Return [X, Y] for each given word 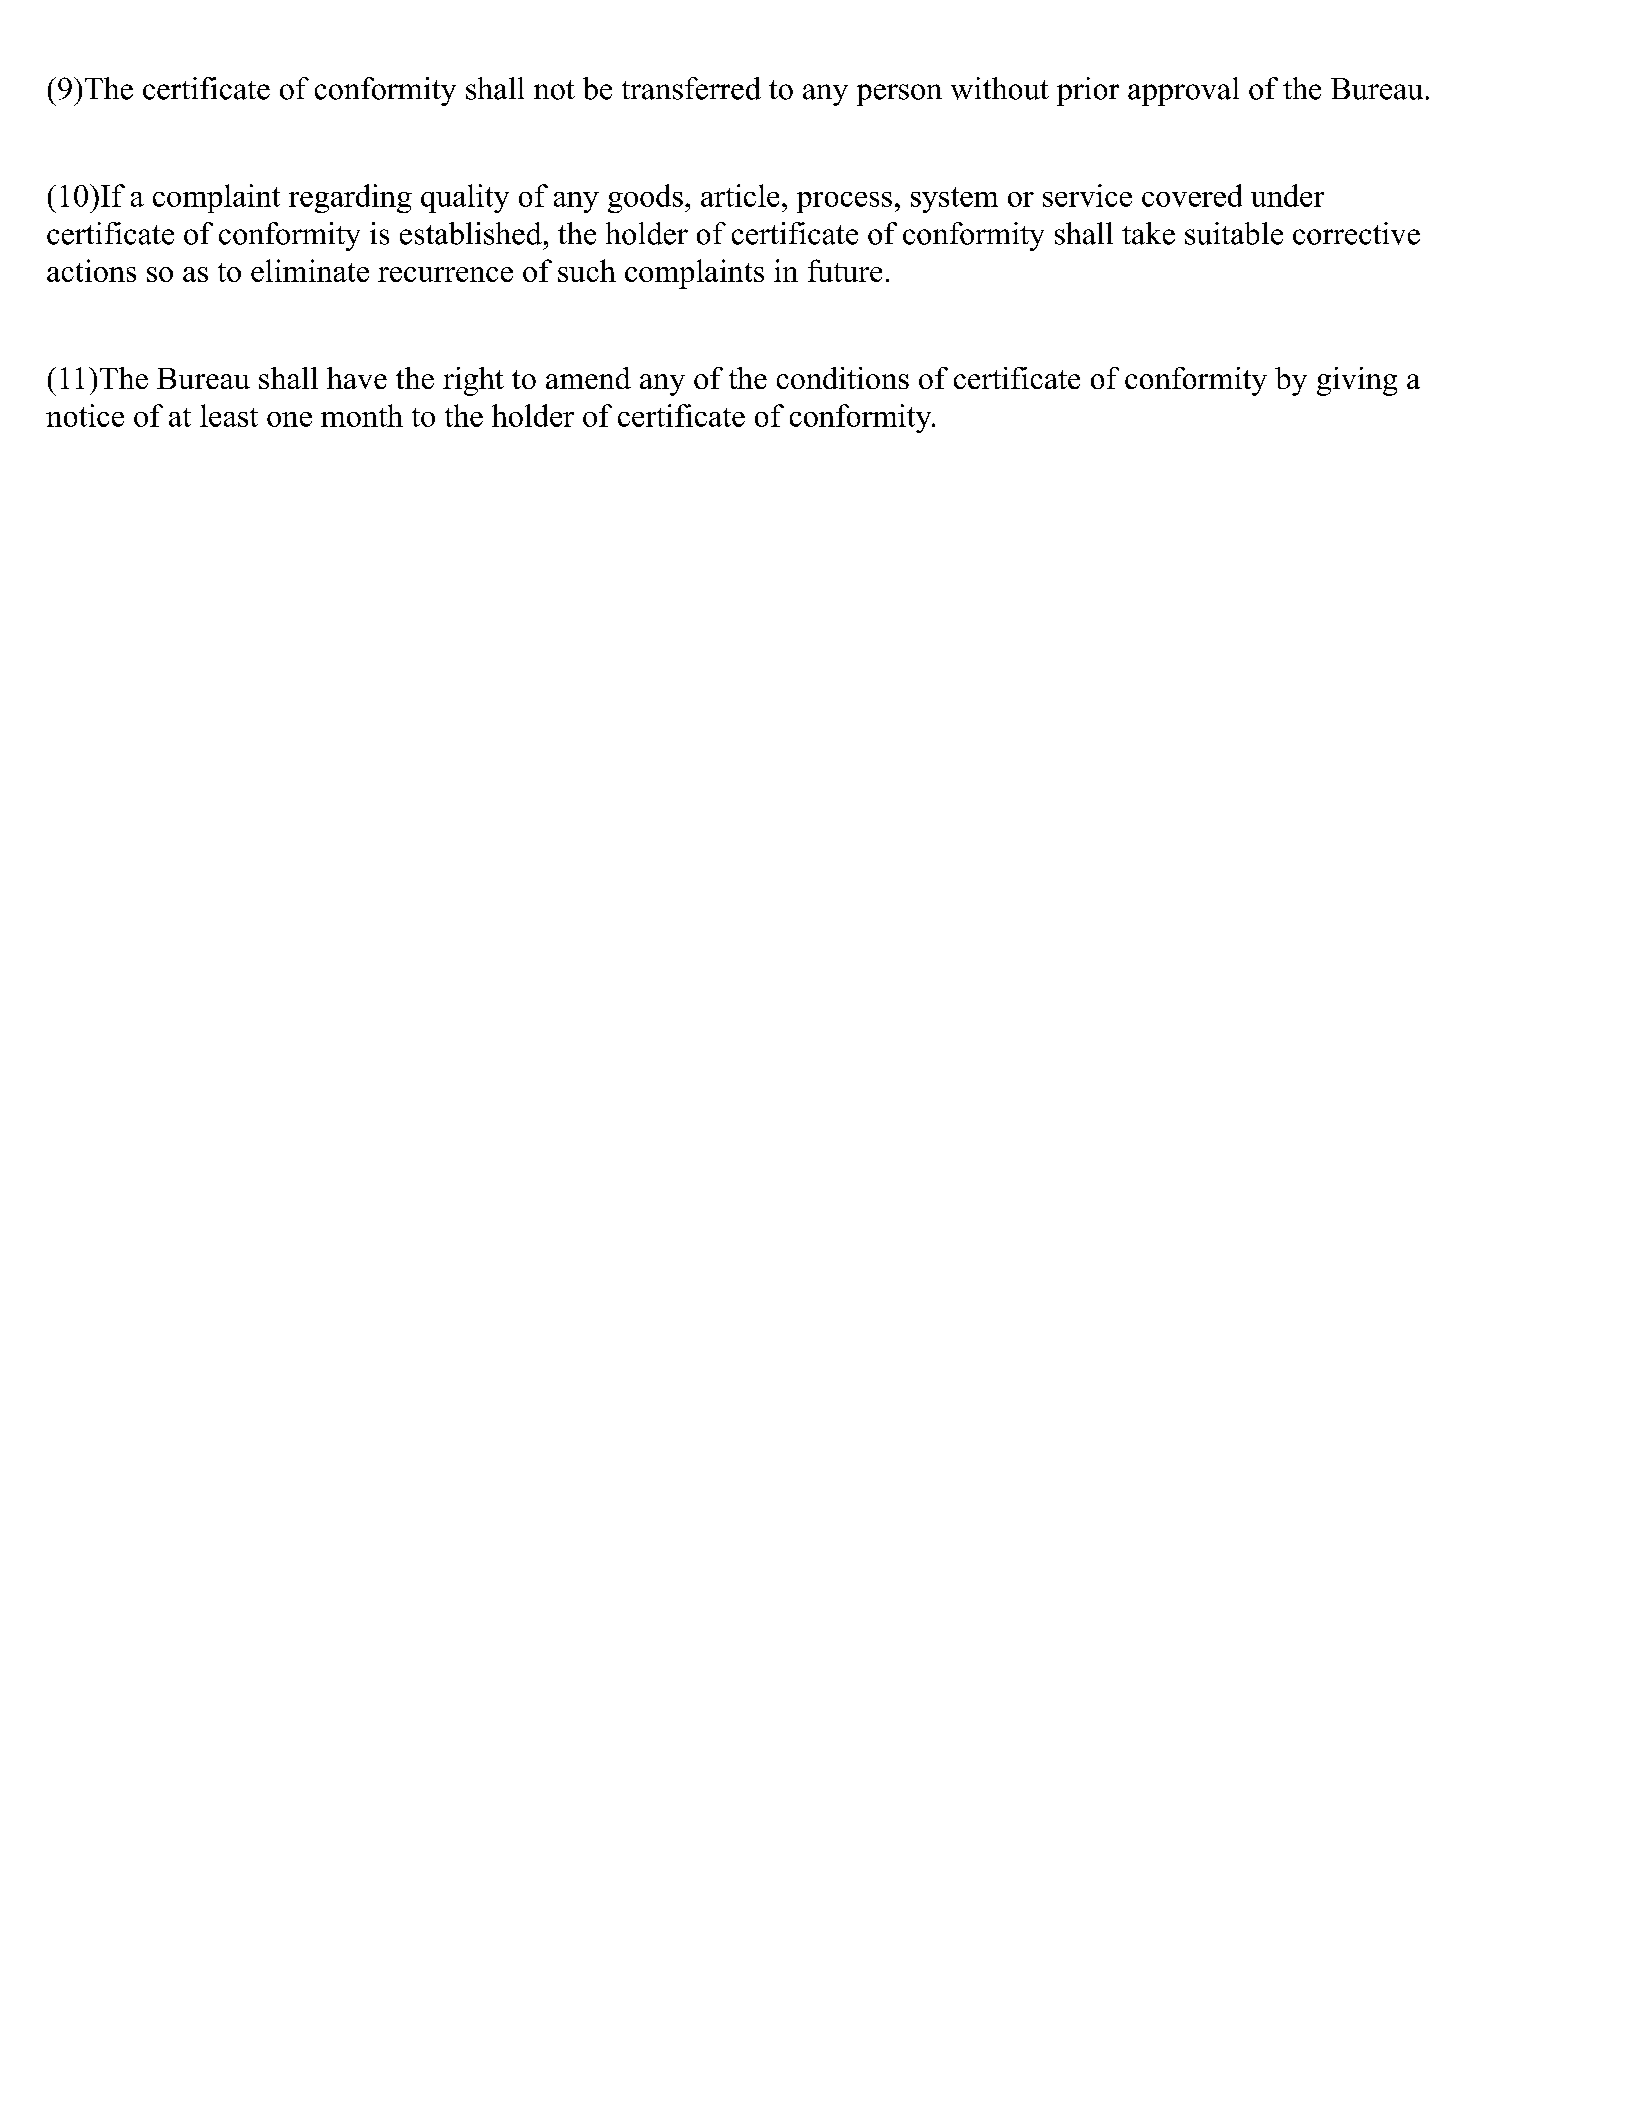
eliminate [310, 270]
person [899, 95]
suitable [1234, 233]
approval [1183, 91]
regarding [350, 198]
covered [1192, 195]
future [845, 270]
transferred [691, 88]
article [740, 195]
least [229, 415]
